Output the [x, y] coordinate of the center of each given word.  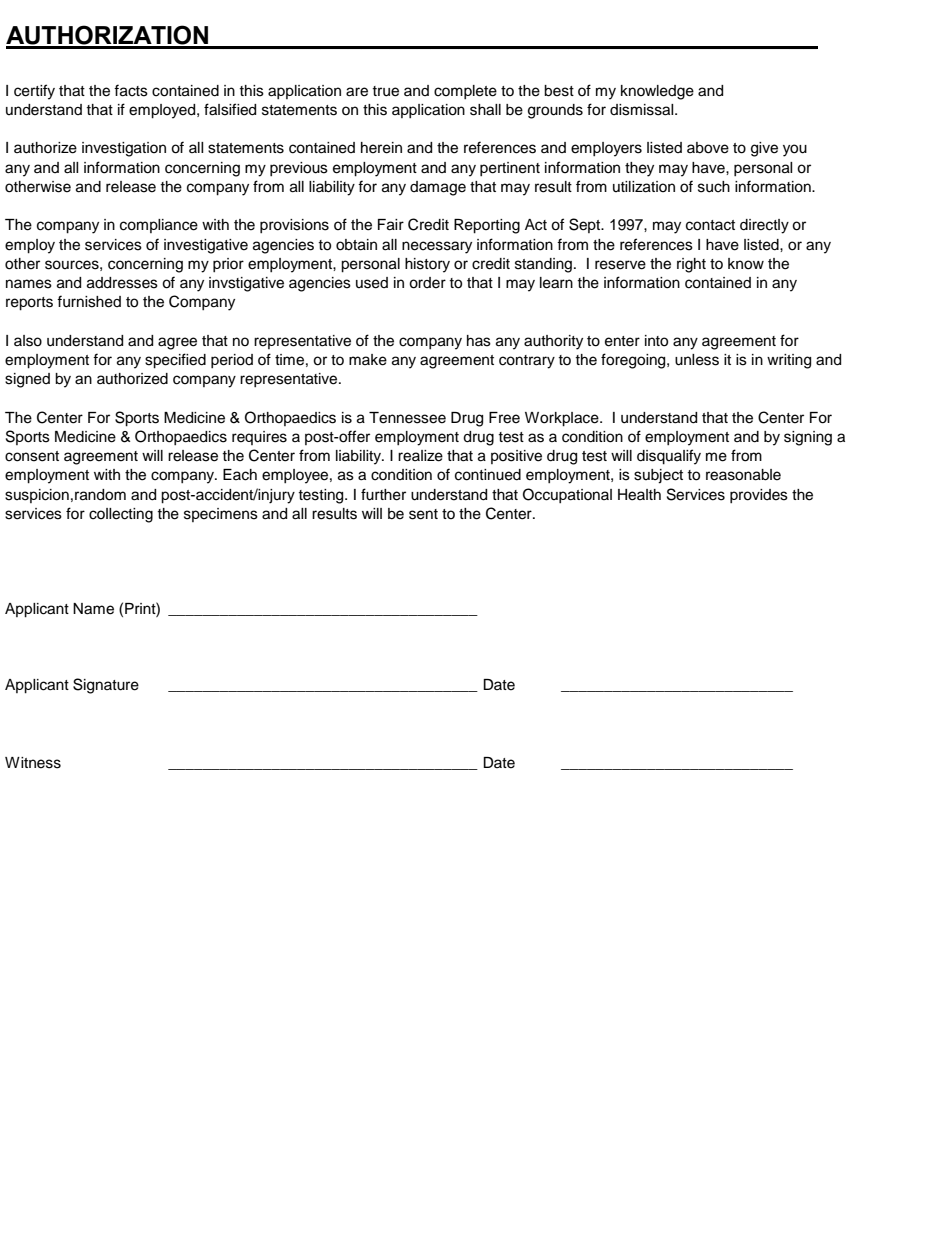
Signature [106, 686]
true [385, 91]
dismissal [643, 110]
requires [259, 438]
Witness [33, 763]
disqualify [669, 457]
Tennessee [407, 418]
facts [131, 90]
